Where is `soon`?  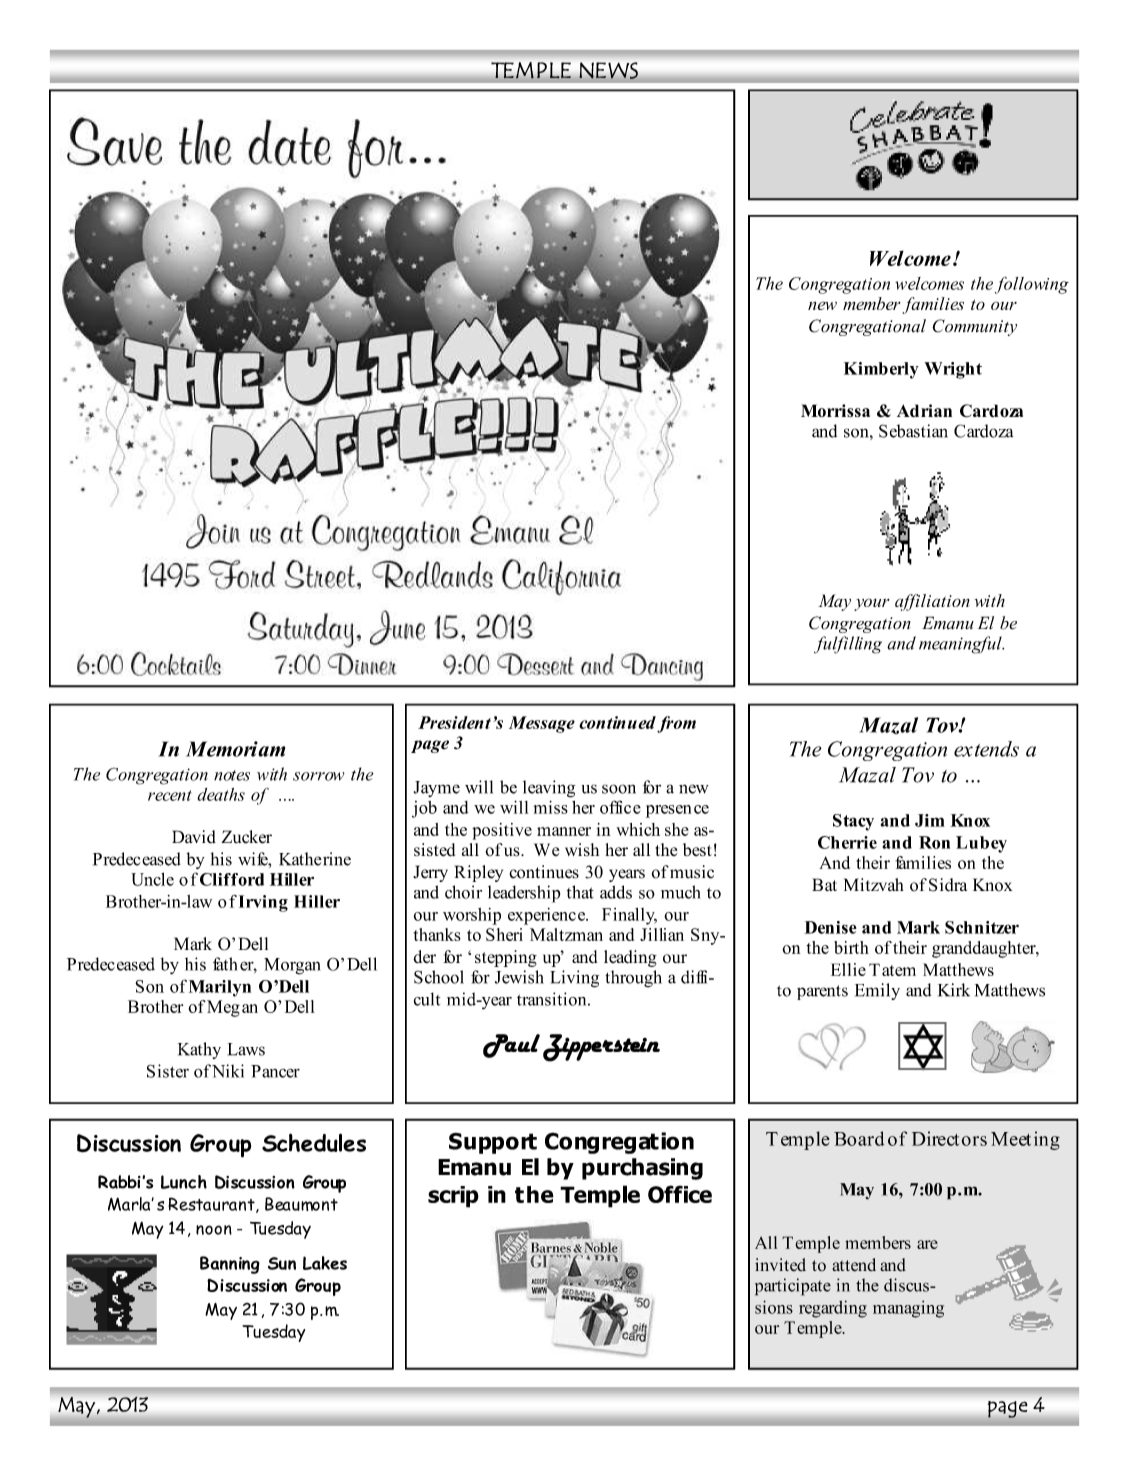 soon is located at coordinates (619, 789).
